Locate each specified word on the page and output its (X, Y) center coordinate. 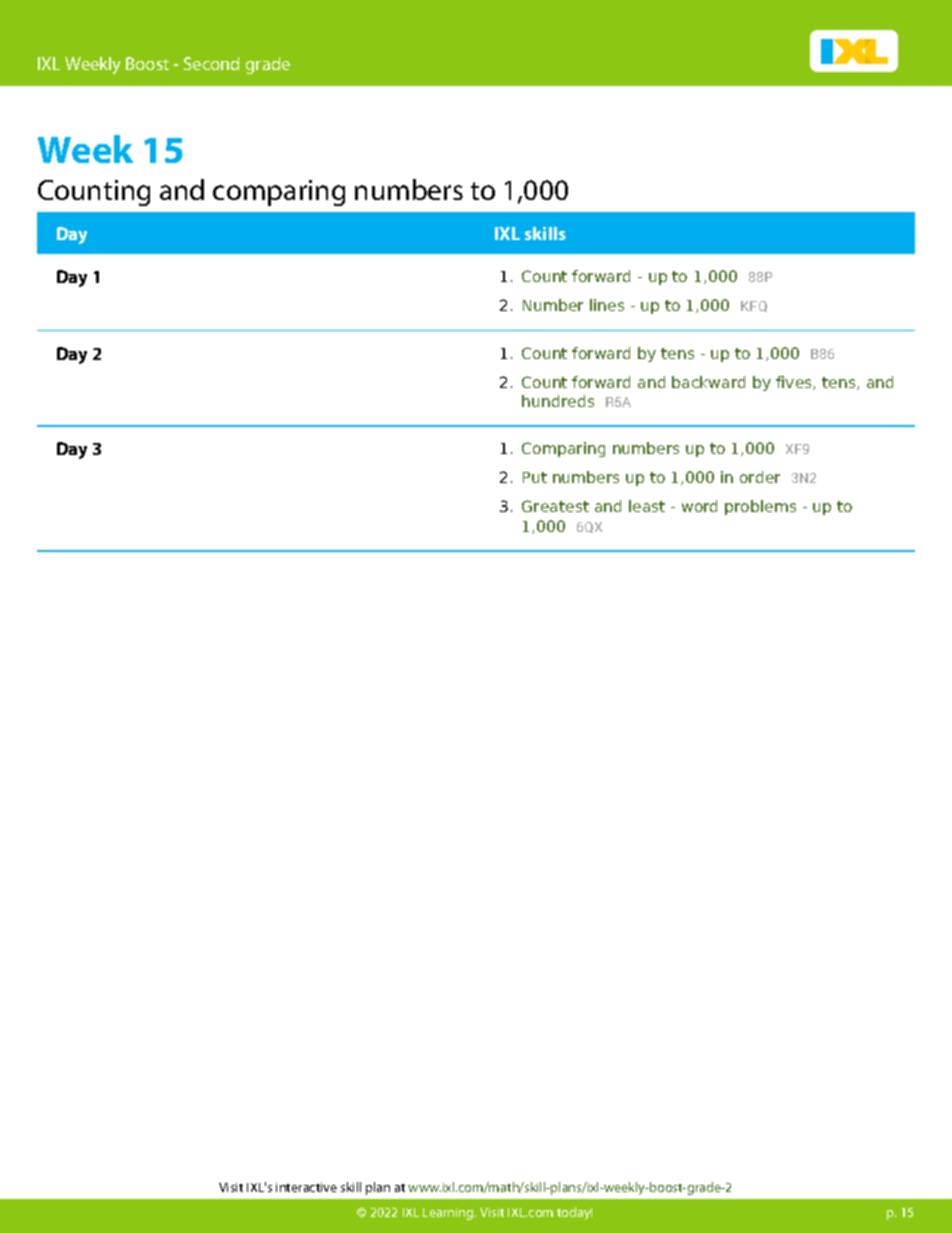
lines (607, 305)
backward (708, 382)
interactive (306, 1187)
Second (211, 63)
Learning (449, 1214)
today (574, 1213)
